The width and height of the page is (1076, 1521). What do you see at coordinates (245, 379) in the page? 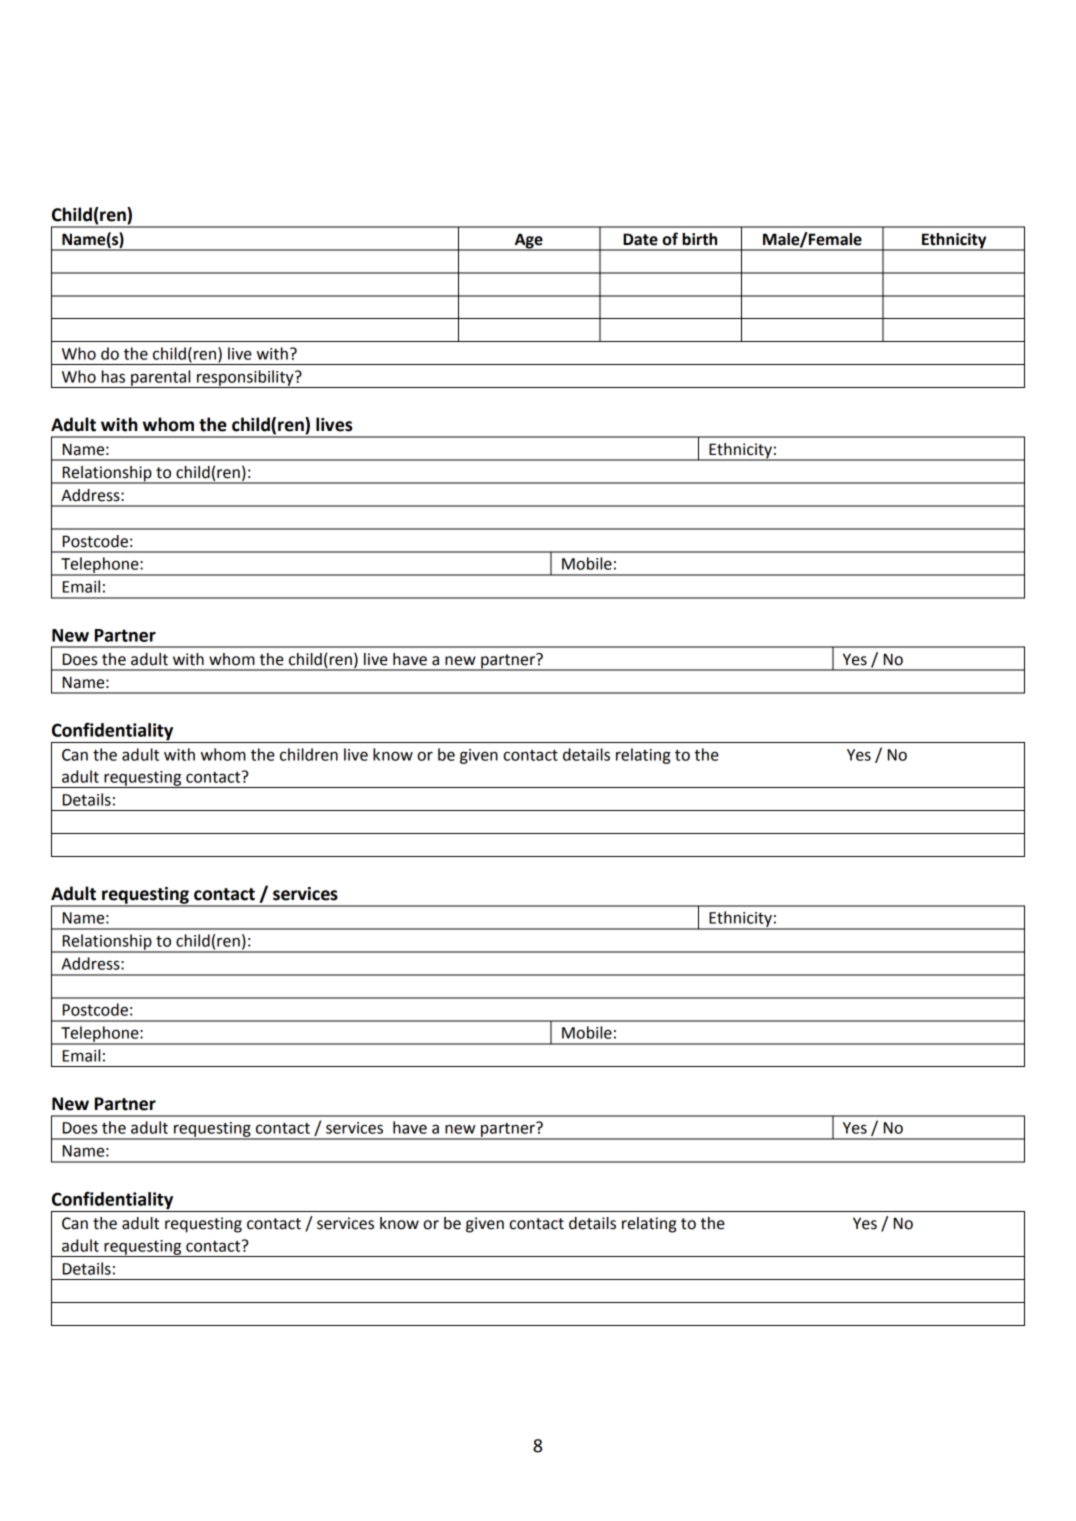
I see `responsibility` at bounding box center [245, 379].
